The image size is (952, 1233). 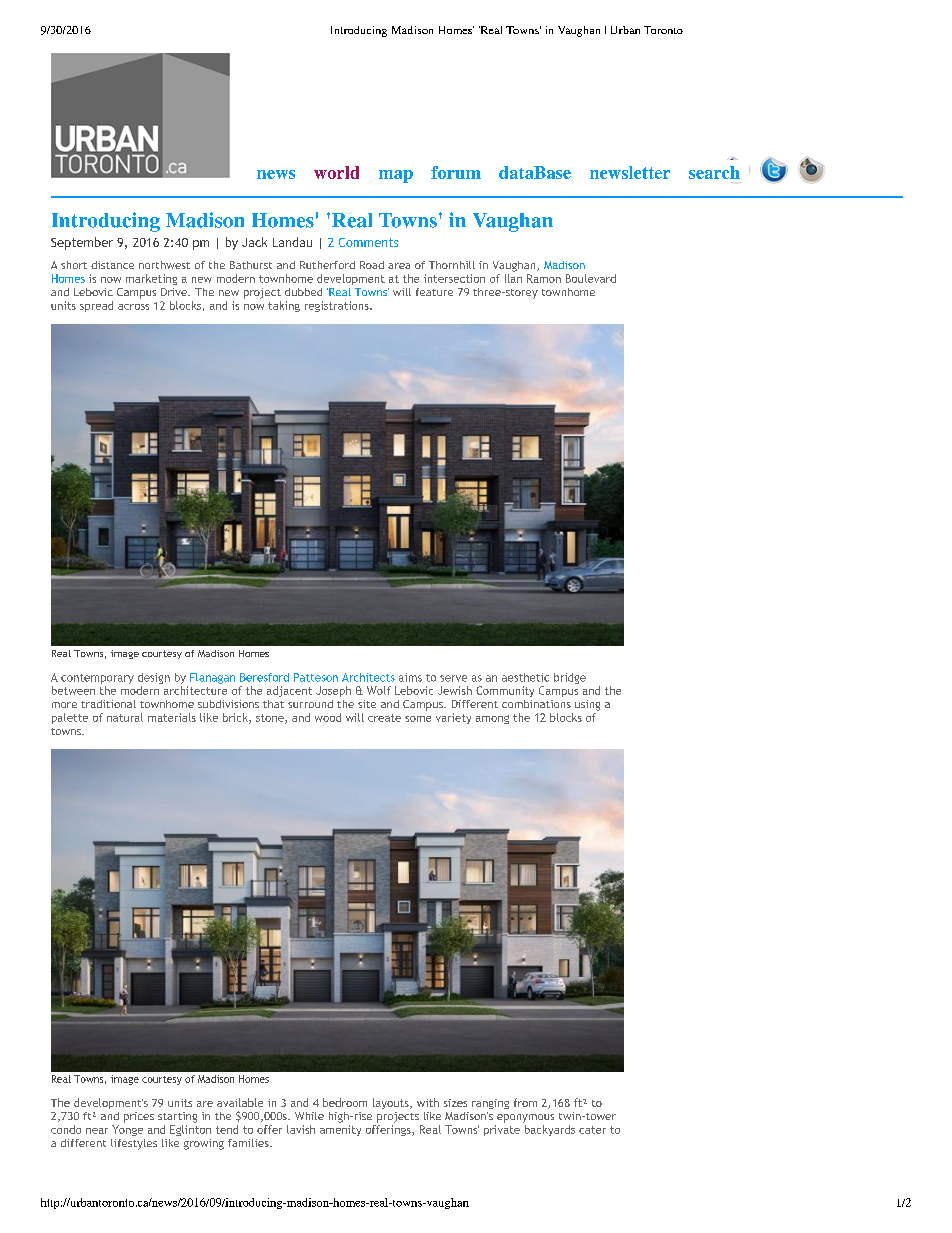 I want to click on design, so click(x=154, y=678).
